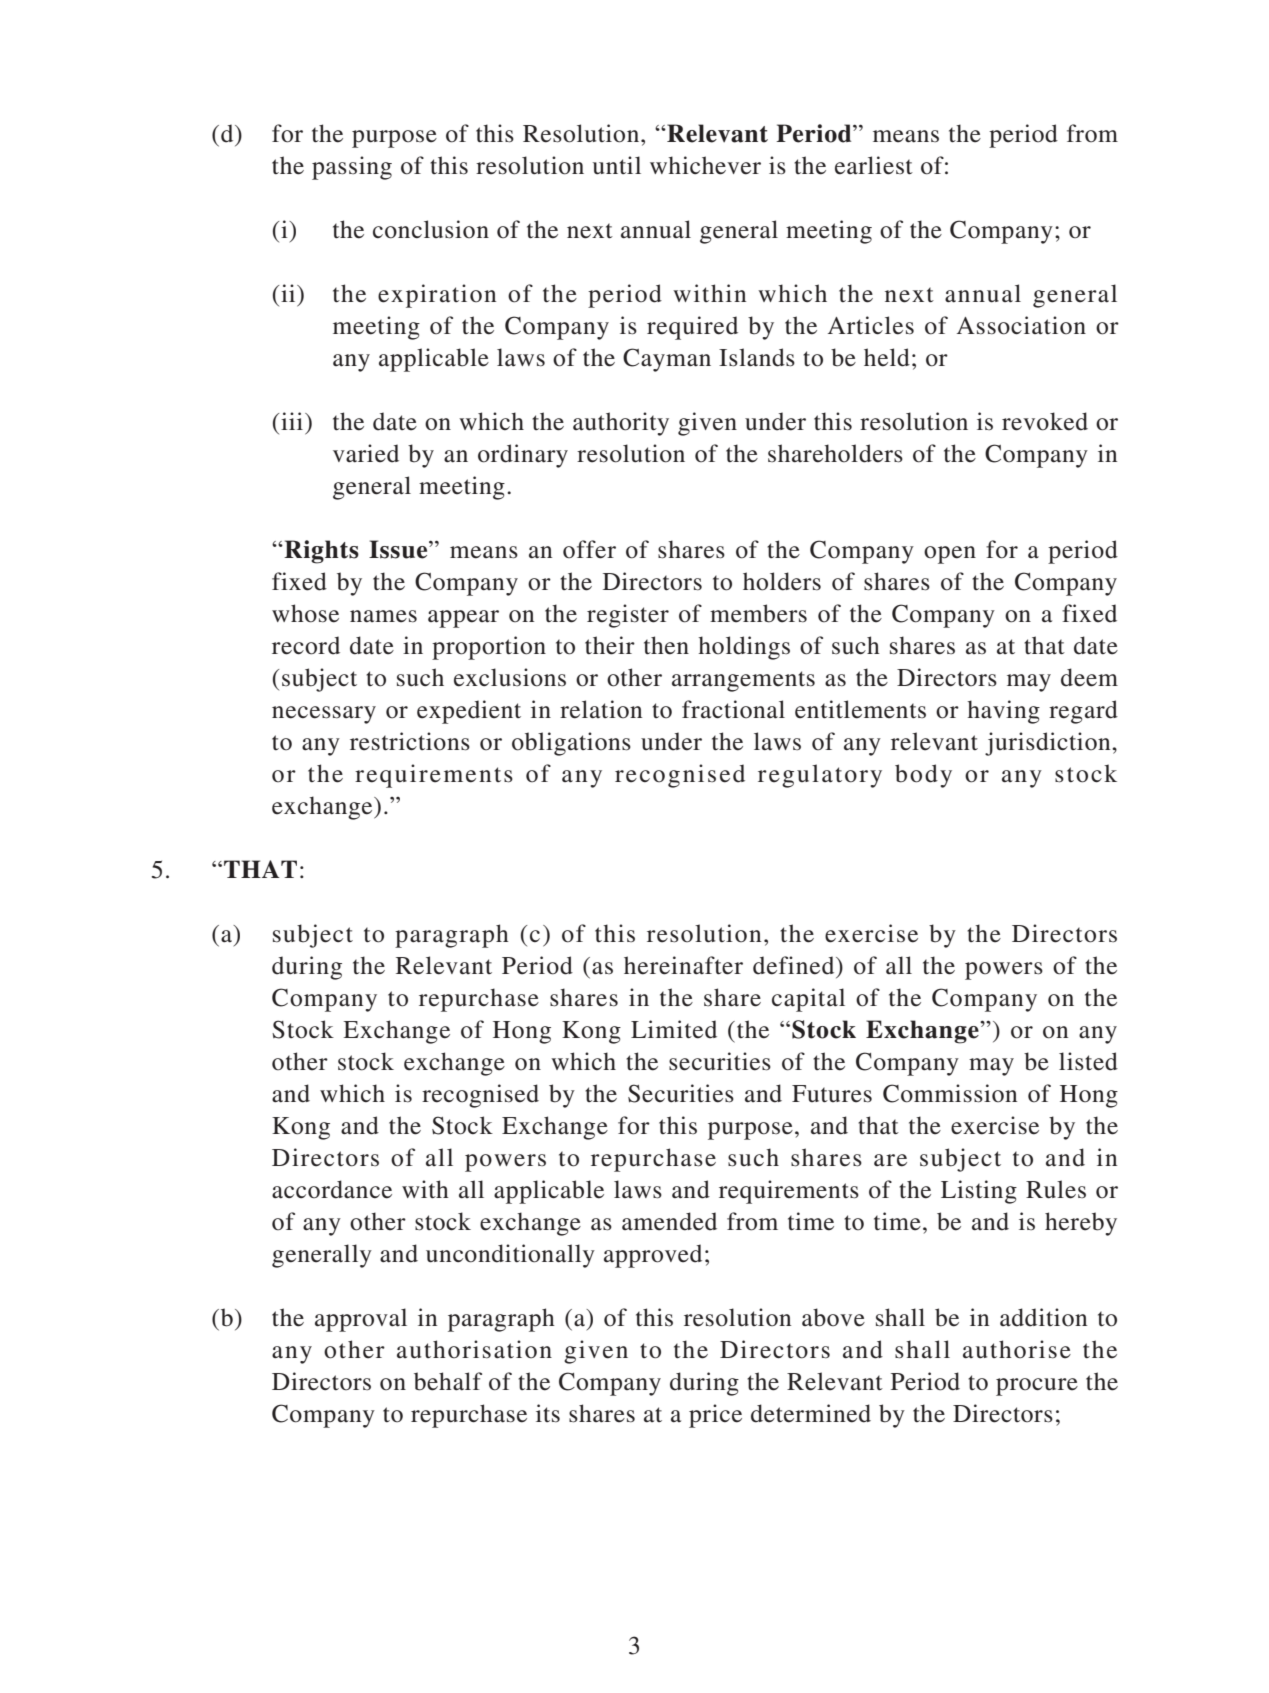 This document has width=1269, height=1693. I want to click on names, so click(383, 616).
